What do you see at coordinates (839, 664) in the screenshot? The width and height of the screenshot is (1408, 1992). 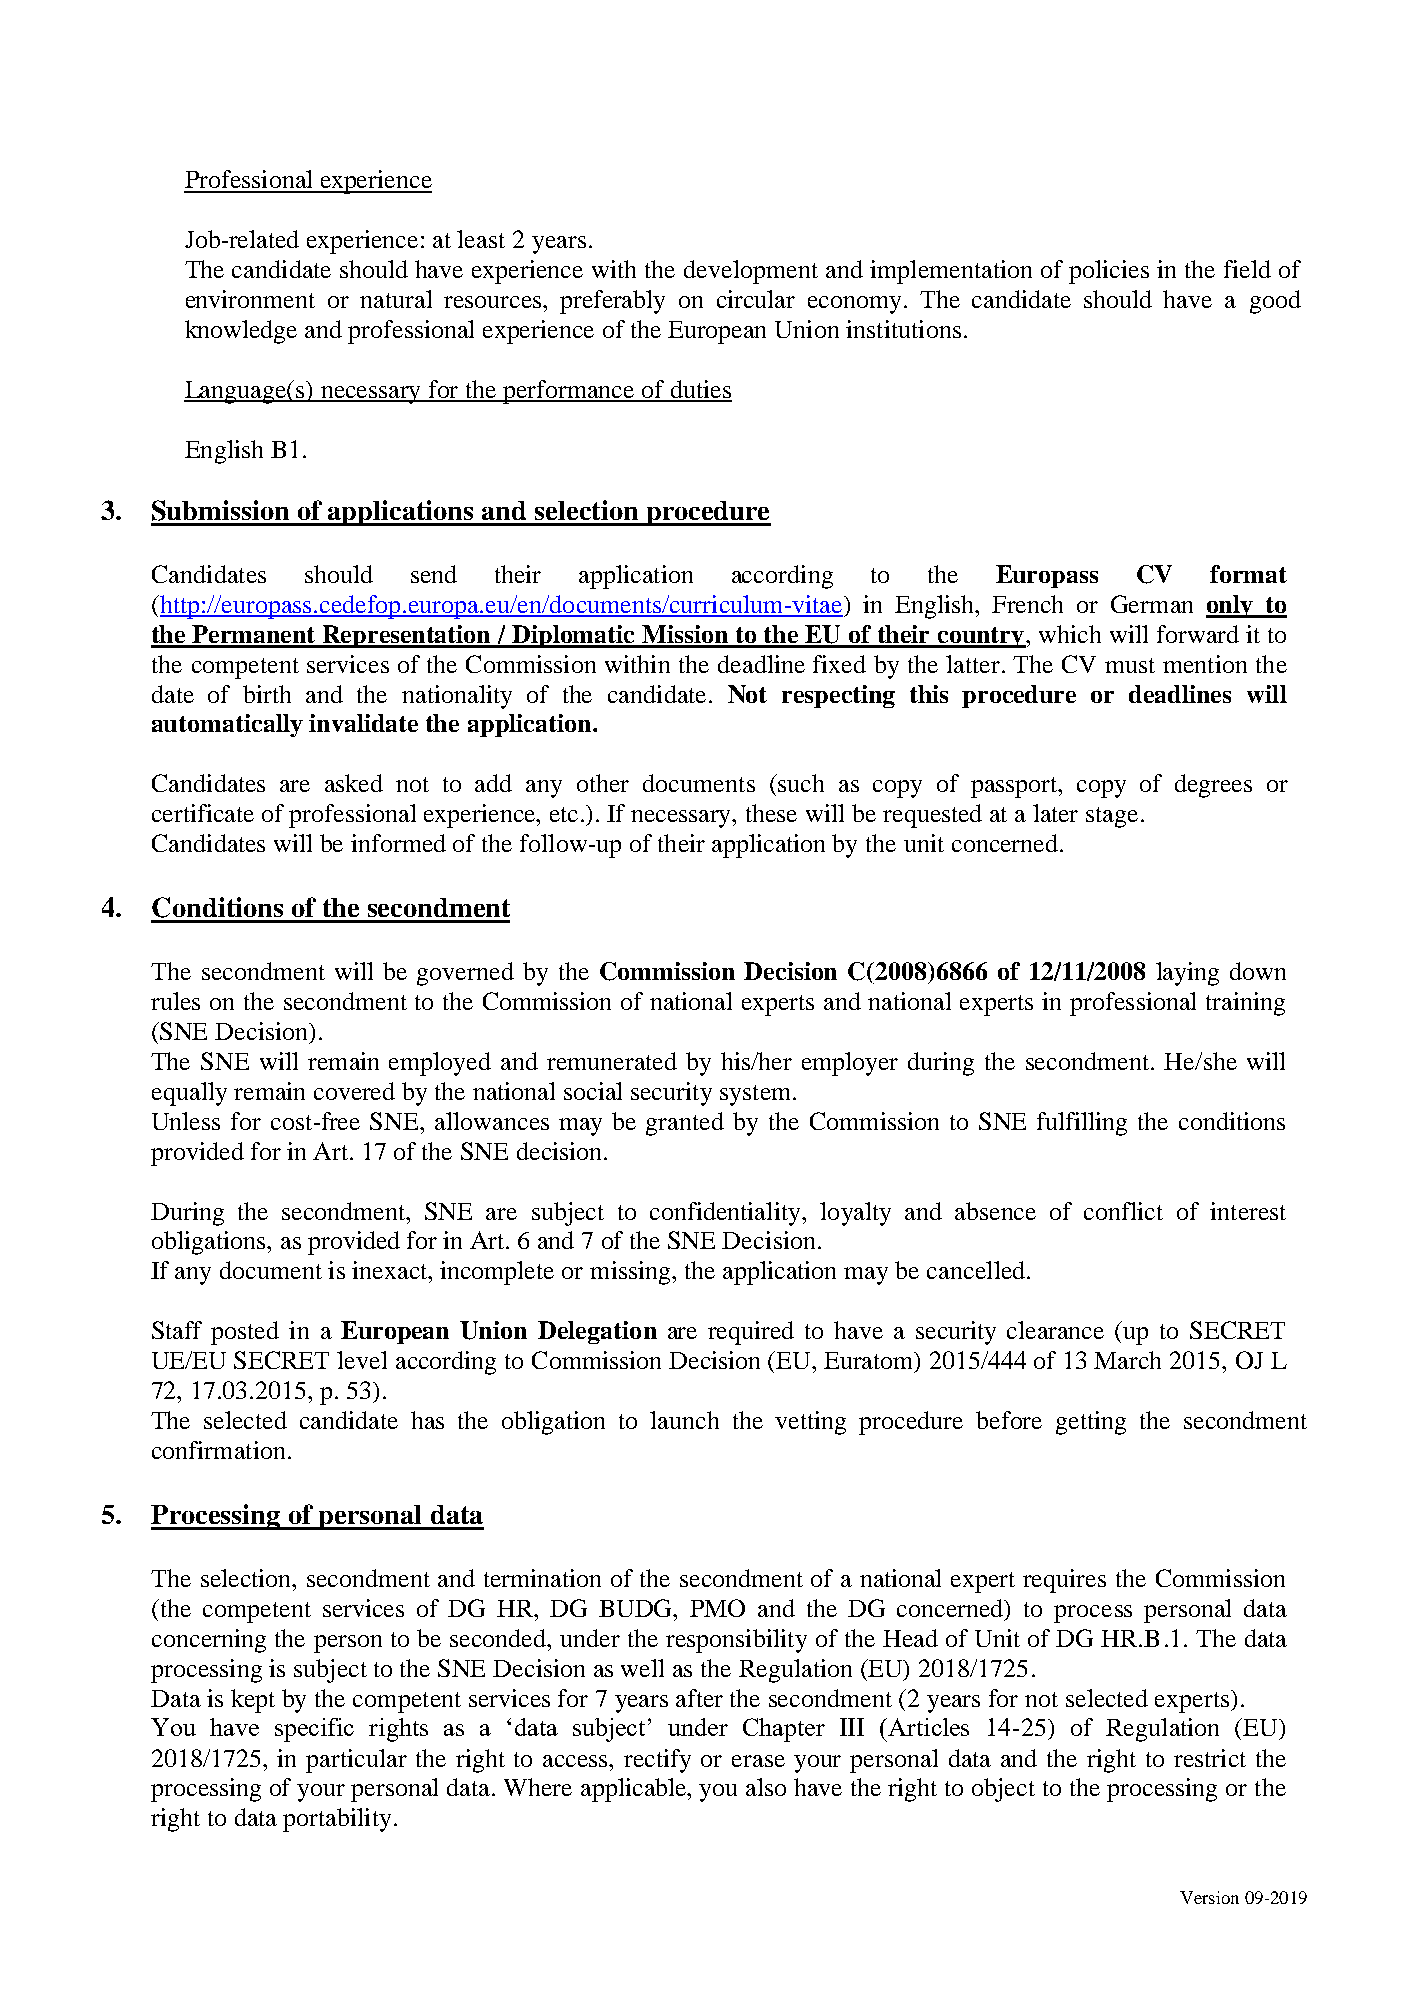 I see `fixed` at bounding box center [839, 664].
